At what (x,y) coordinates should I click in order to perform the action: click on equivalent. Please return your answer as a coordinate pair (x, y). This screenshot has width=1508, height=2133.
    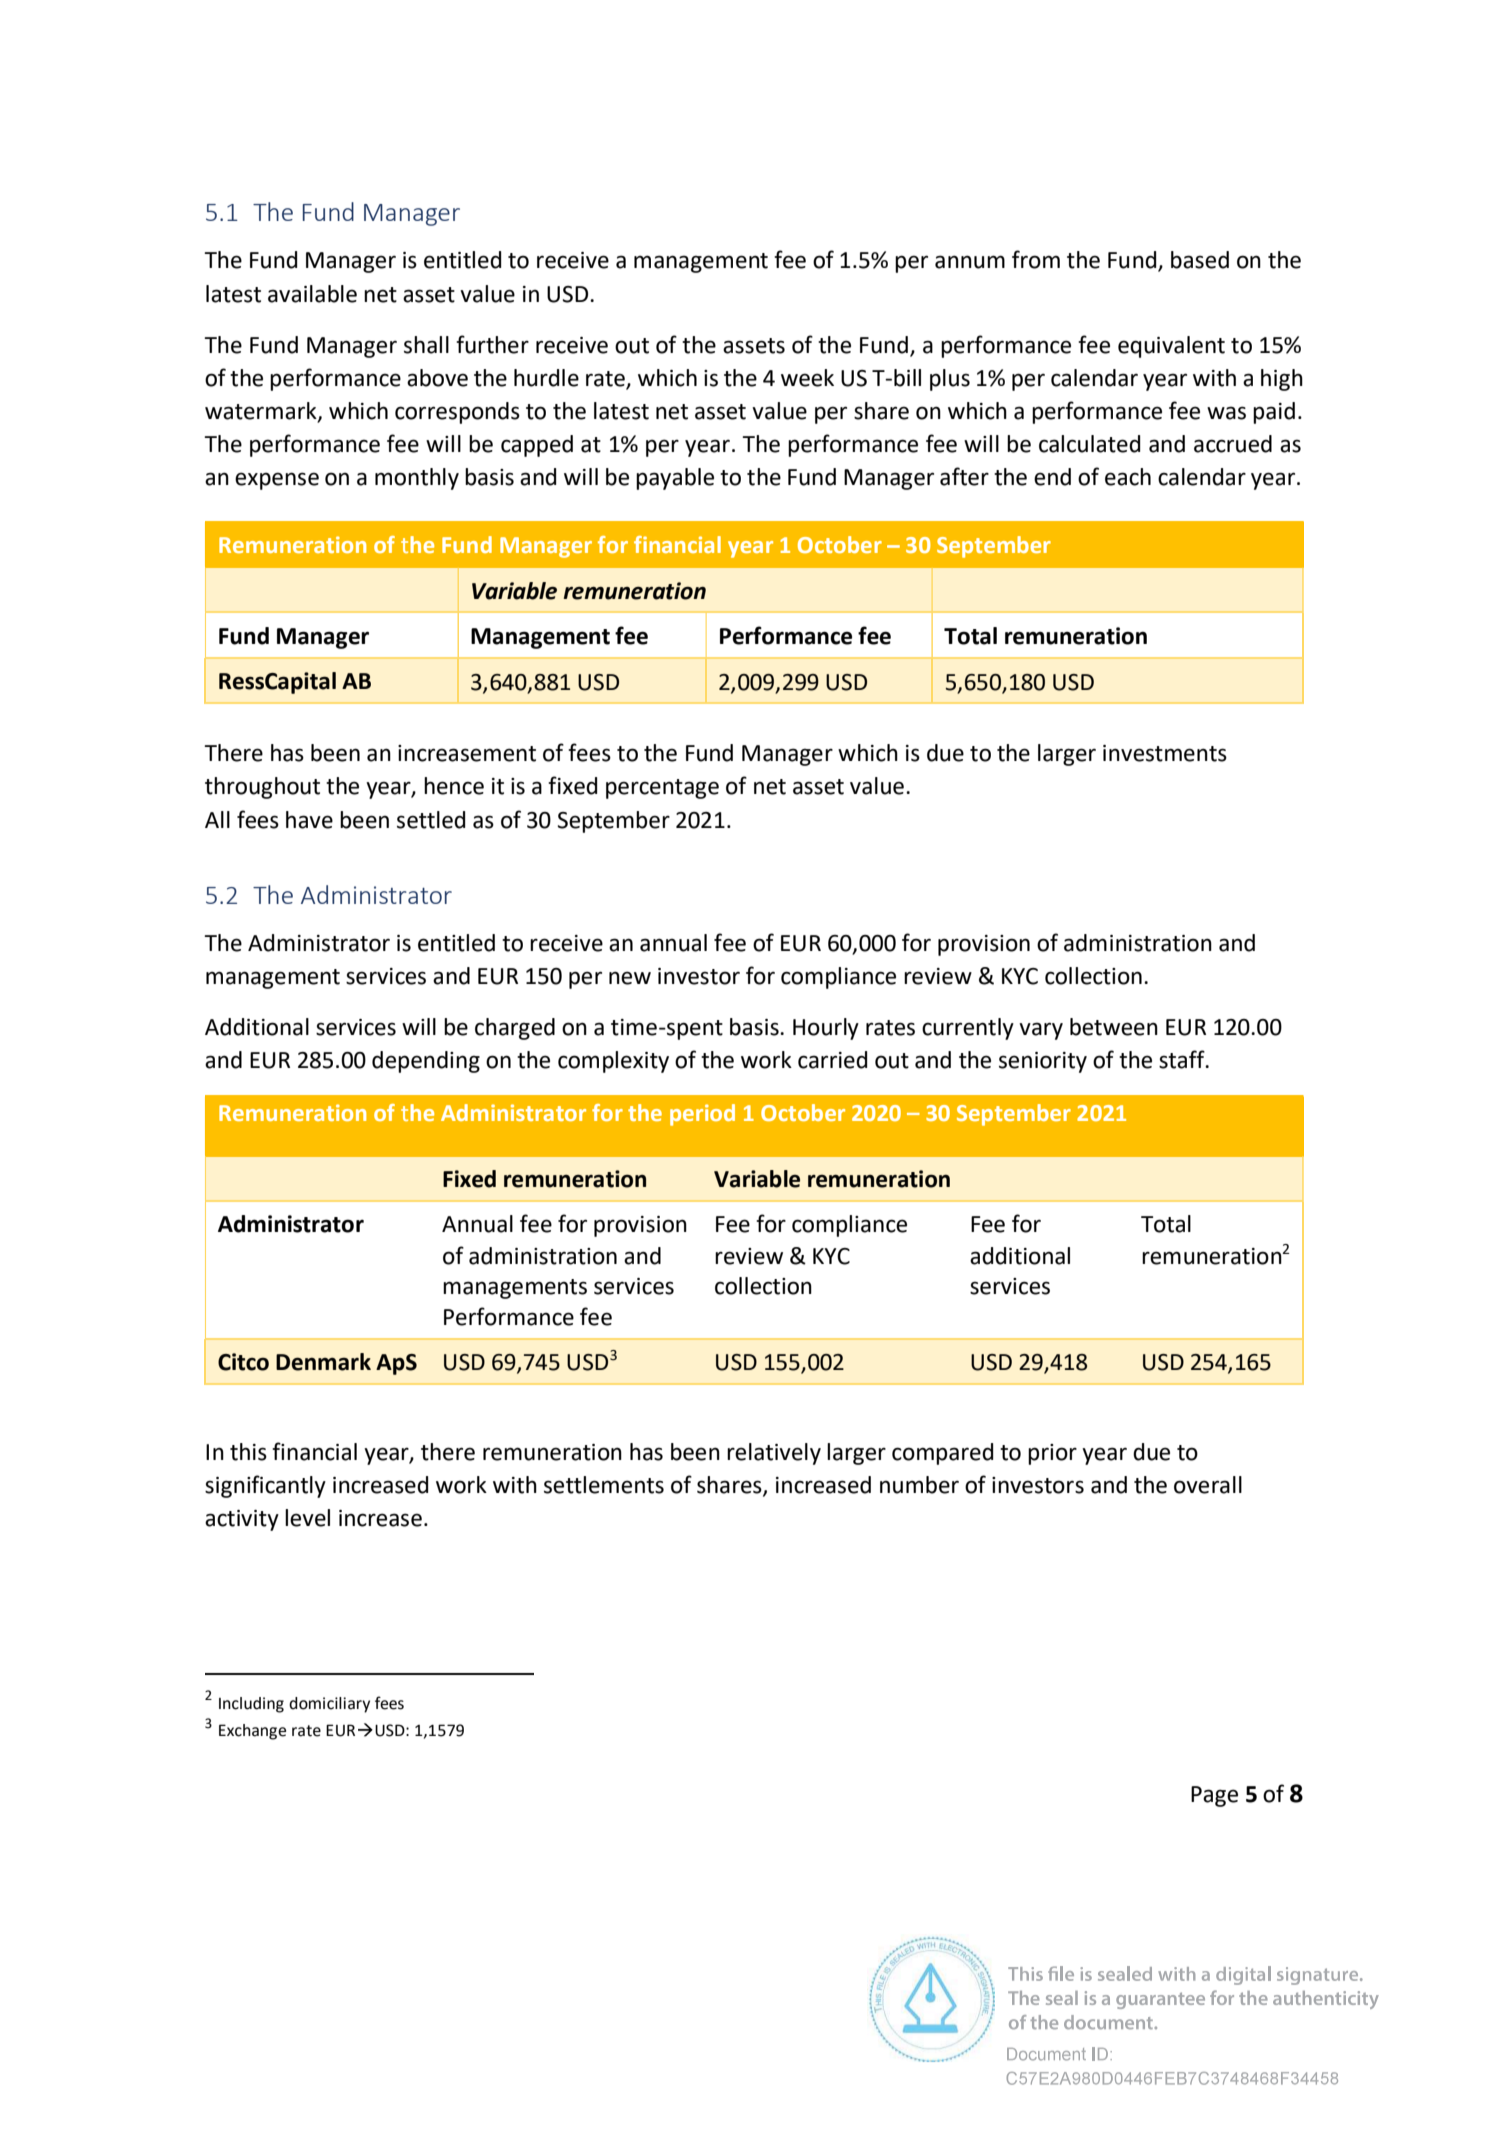
    Looking at the image, I should click on (1171, 347).
